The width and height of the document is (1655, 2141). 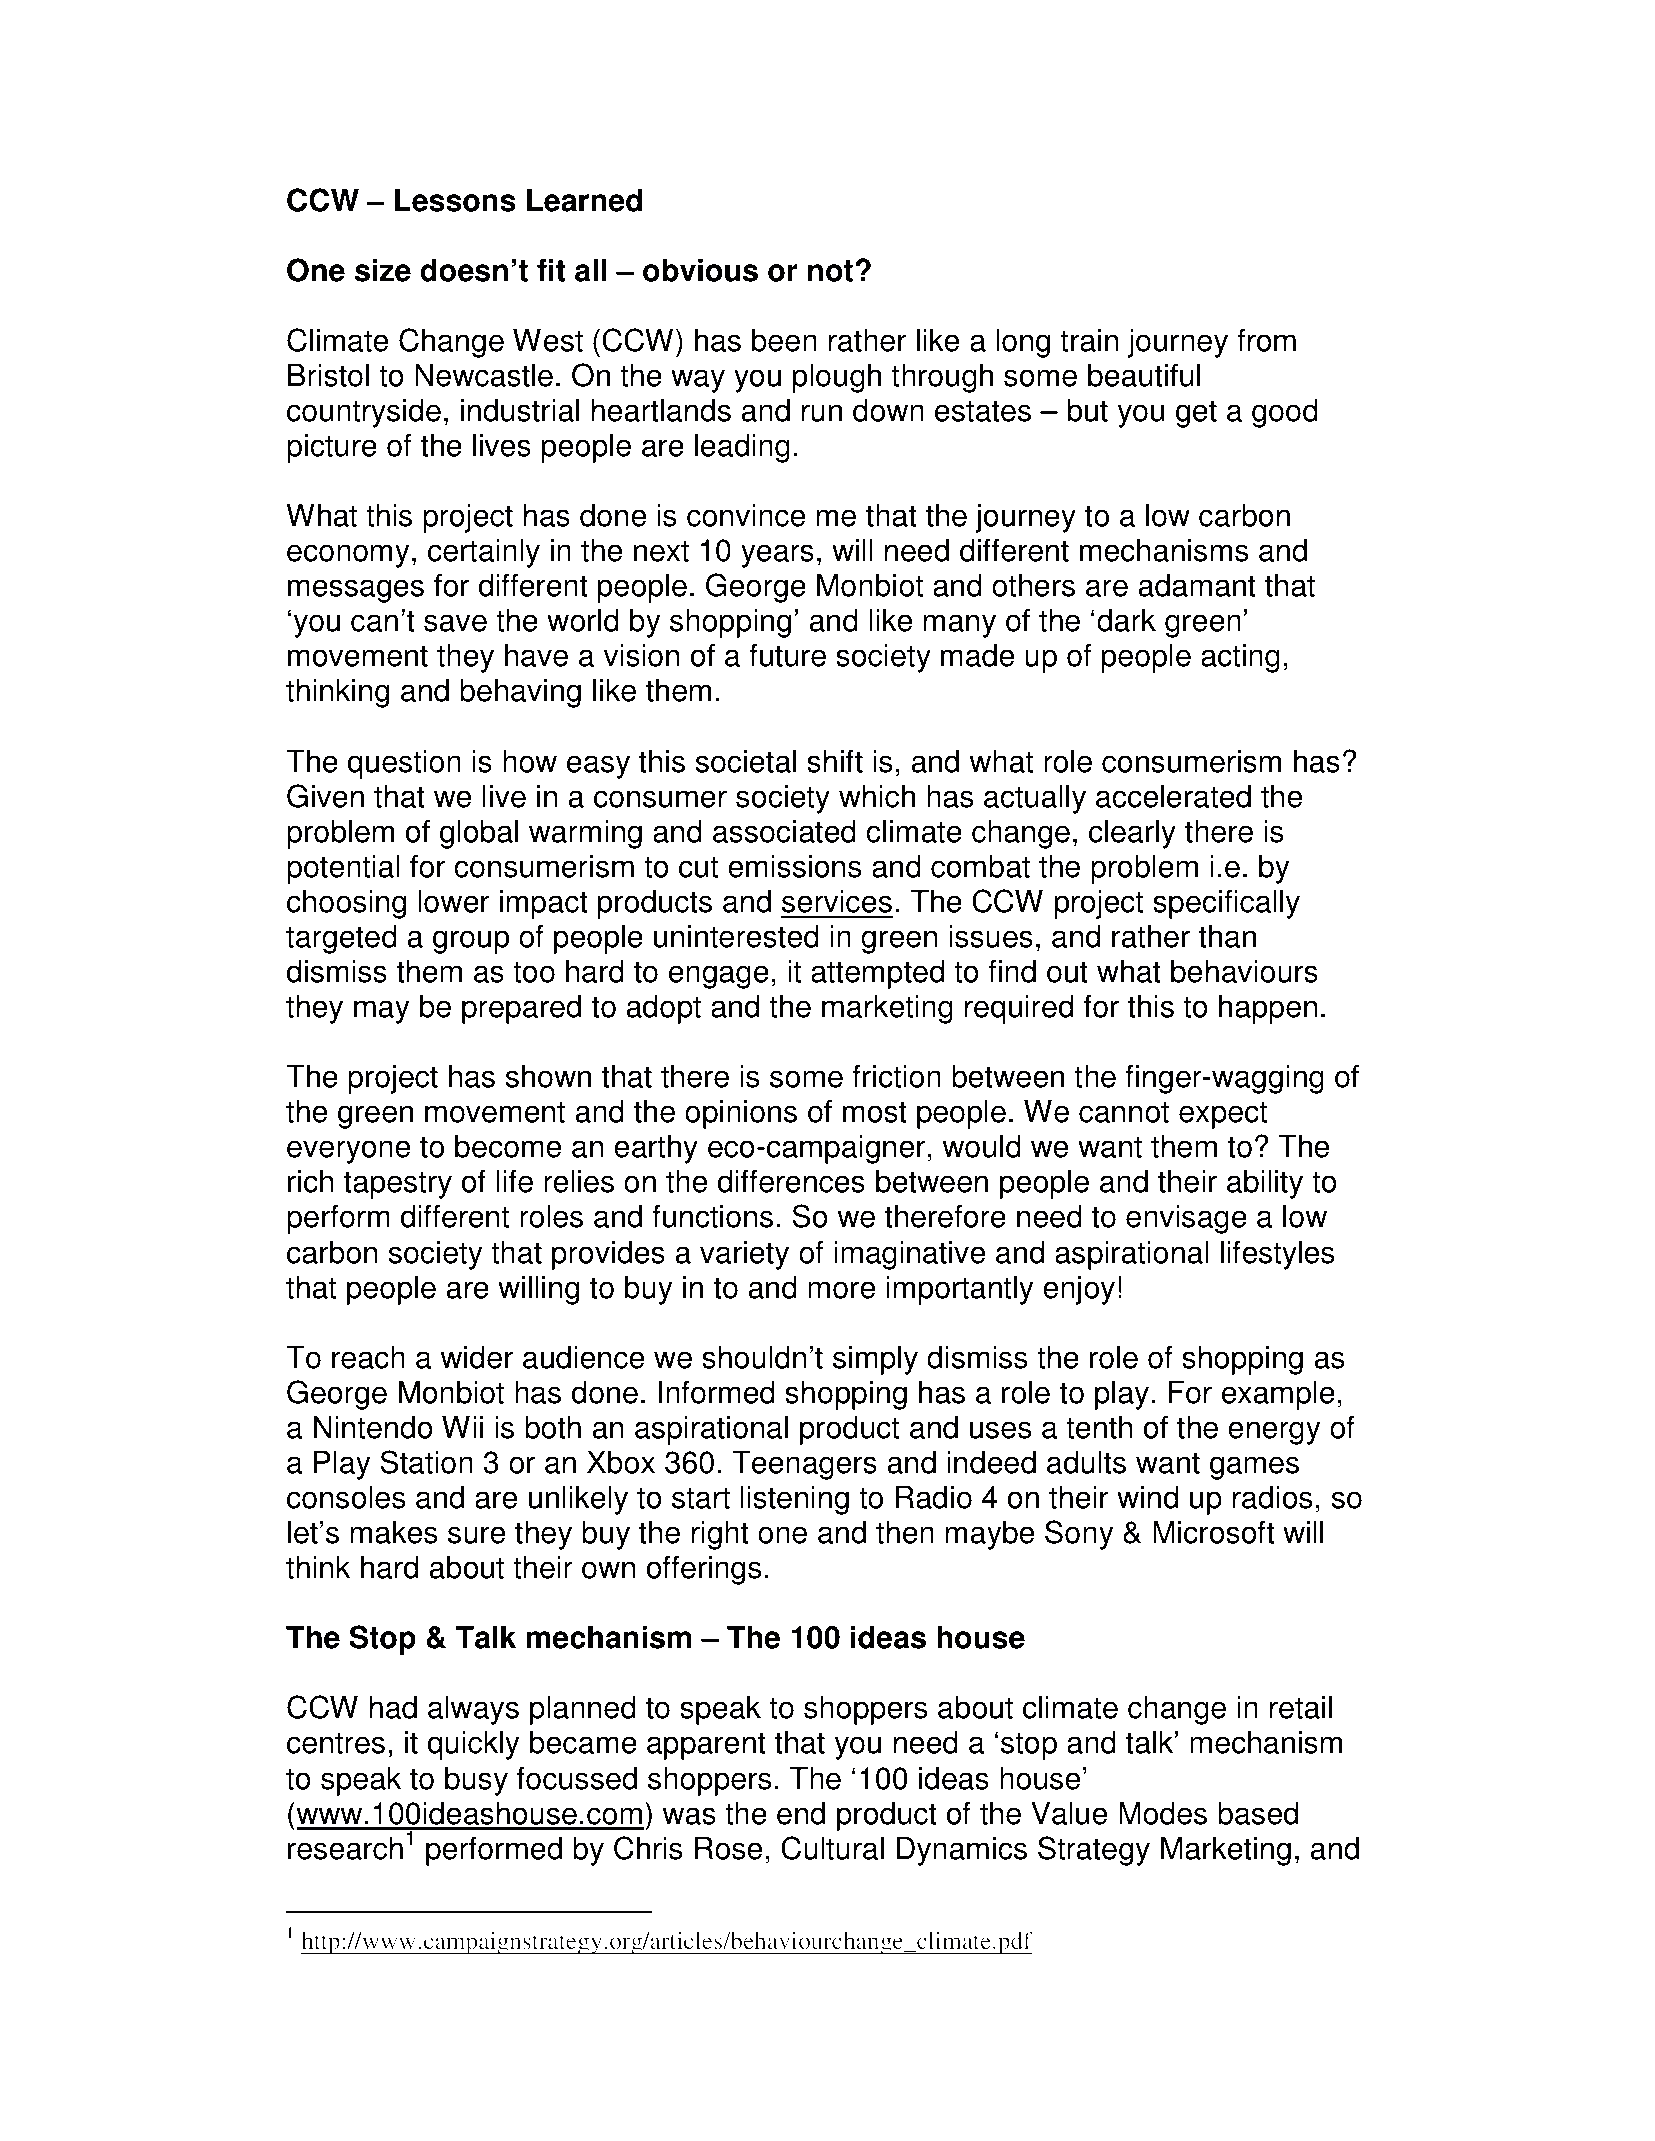 I want to click on Cultural, so click(x=832, y=1848).
